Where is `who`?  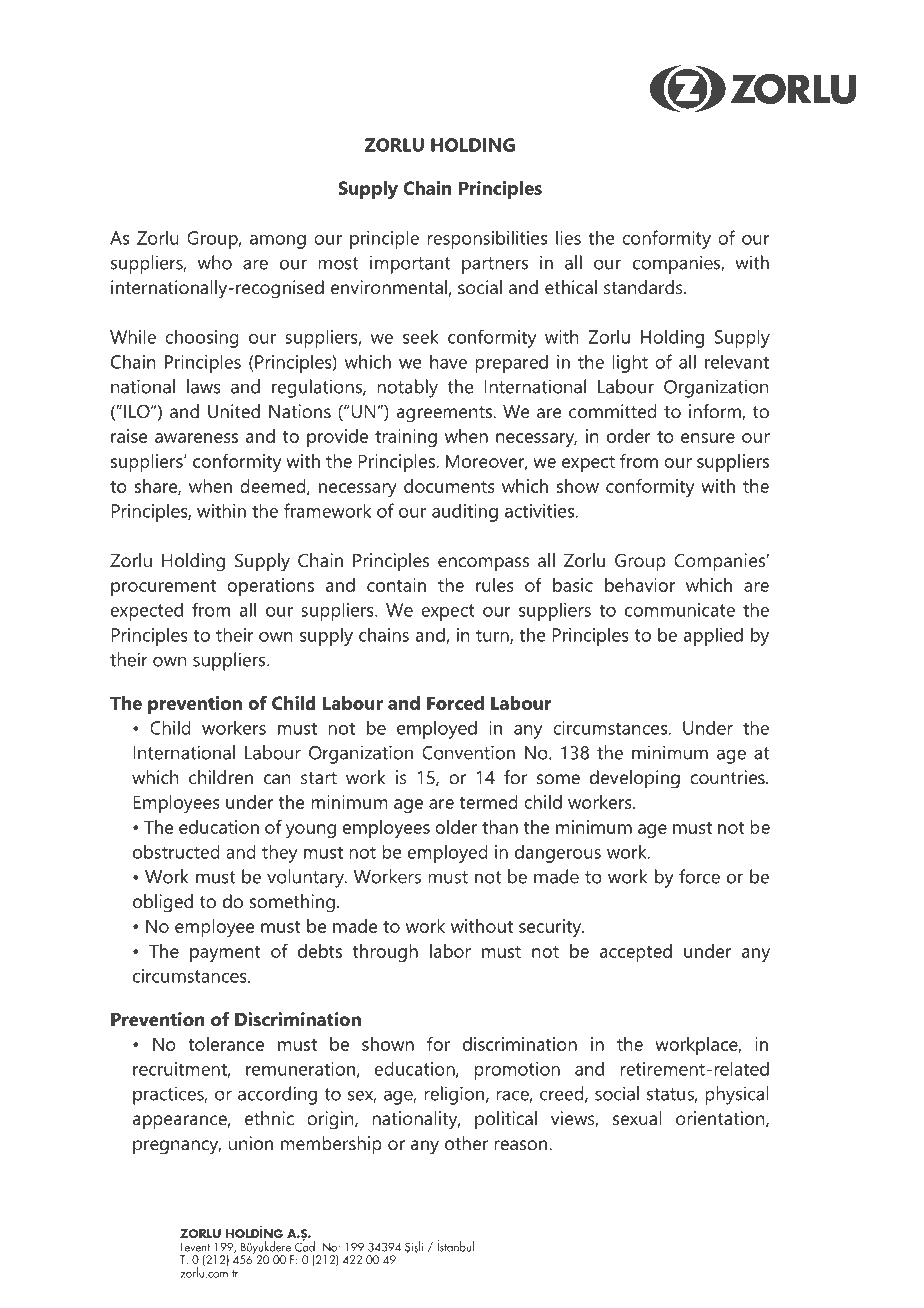 who is located at coordinates (215, 262).
